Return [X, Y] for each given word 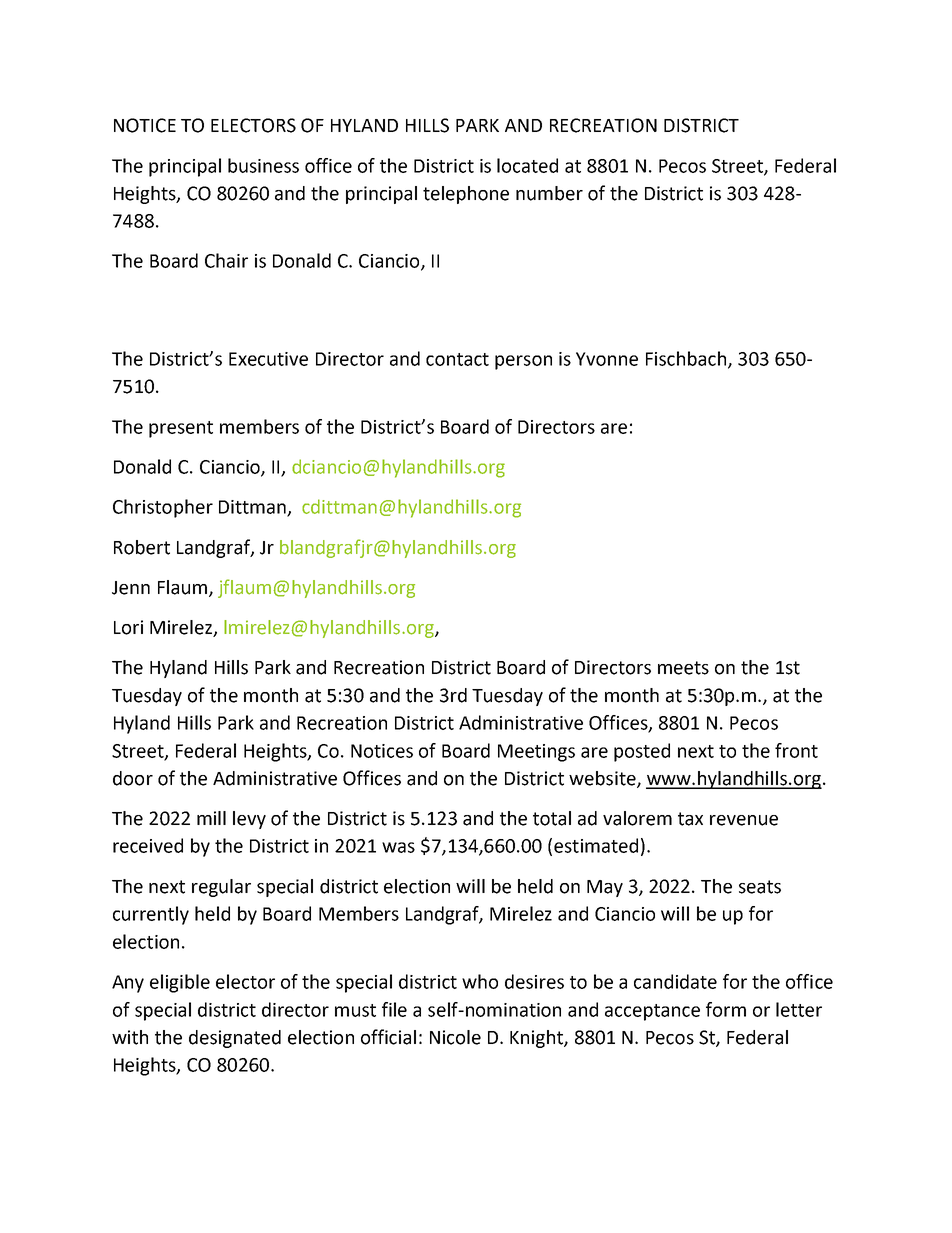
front [796, 750]
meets [683, 668]
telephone [466, 195]
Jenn [131, 588]
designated [235, 1039]
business [263, 165]
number [549, 193]
